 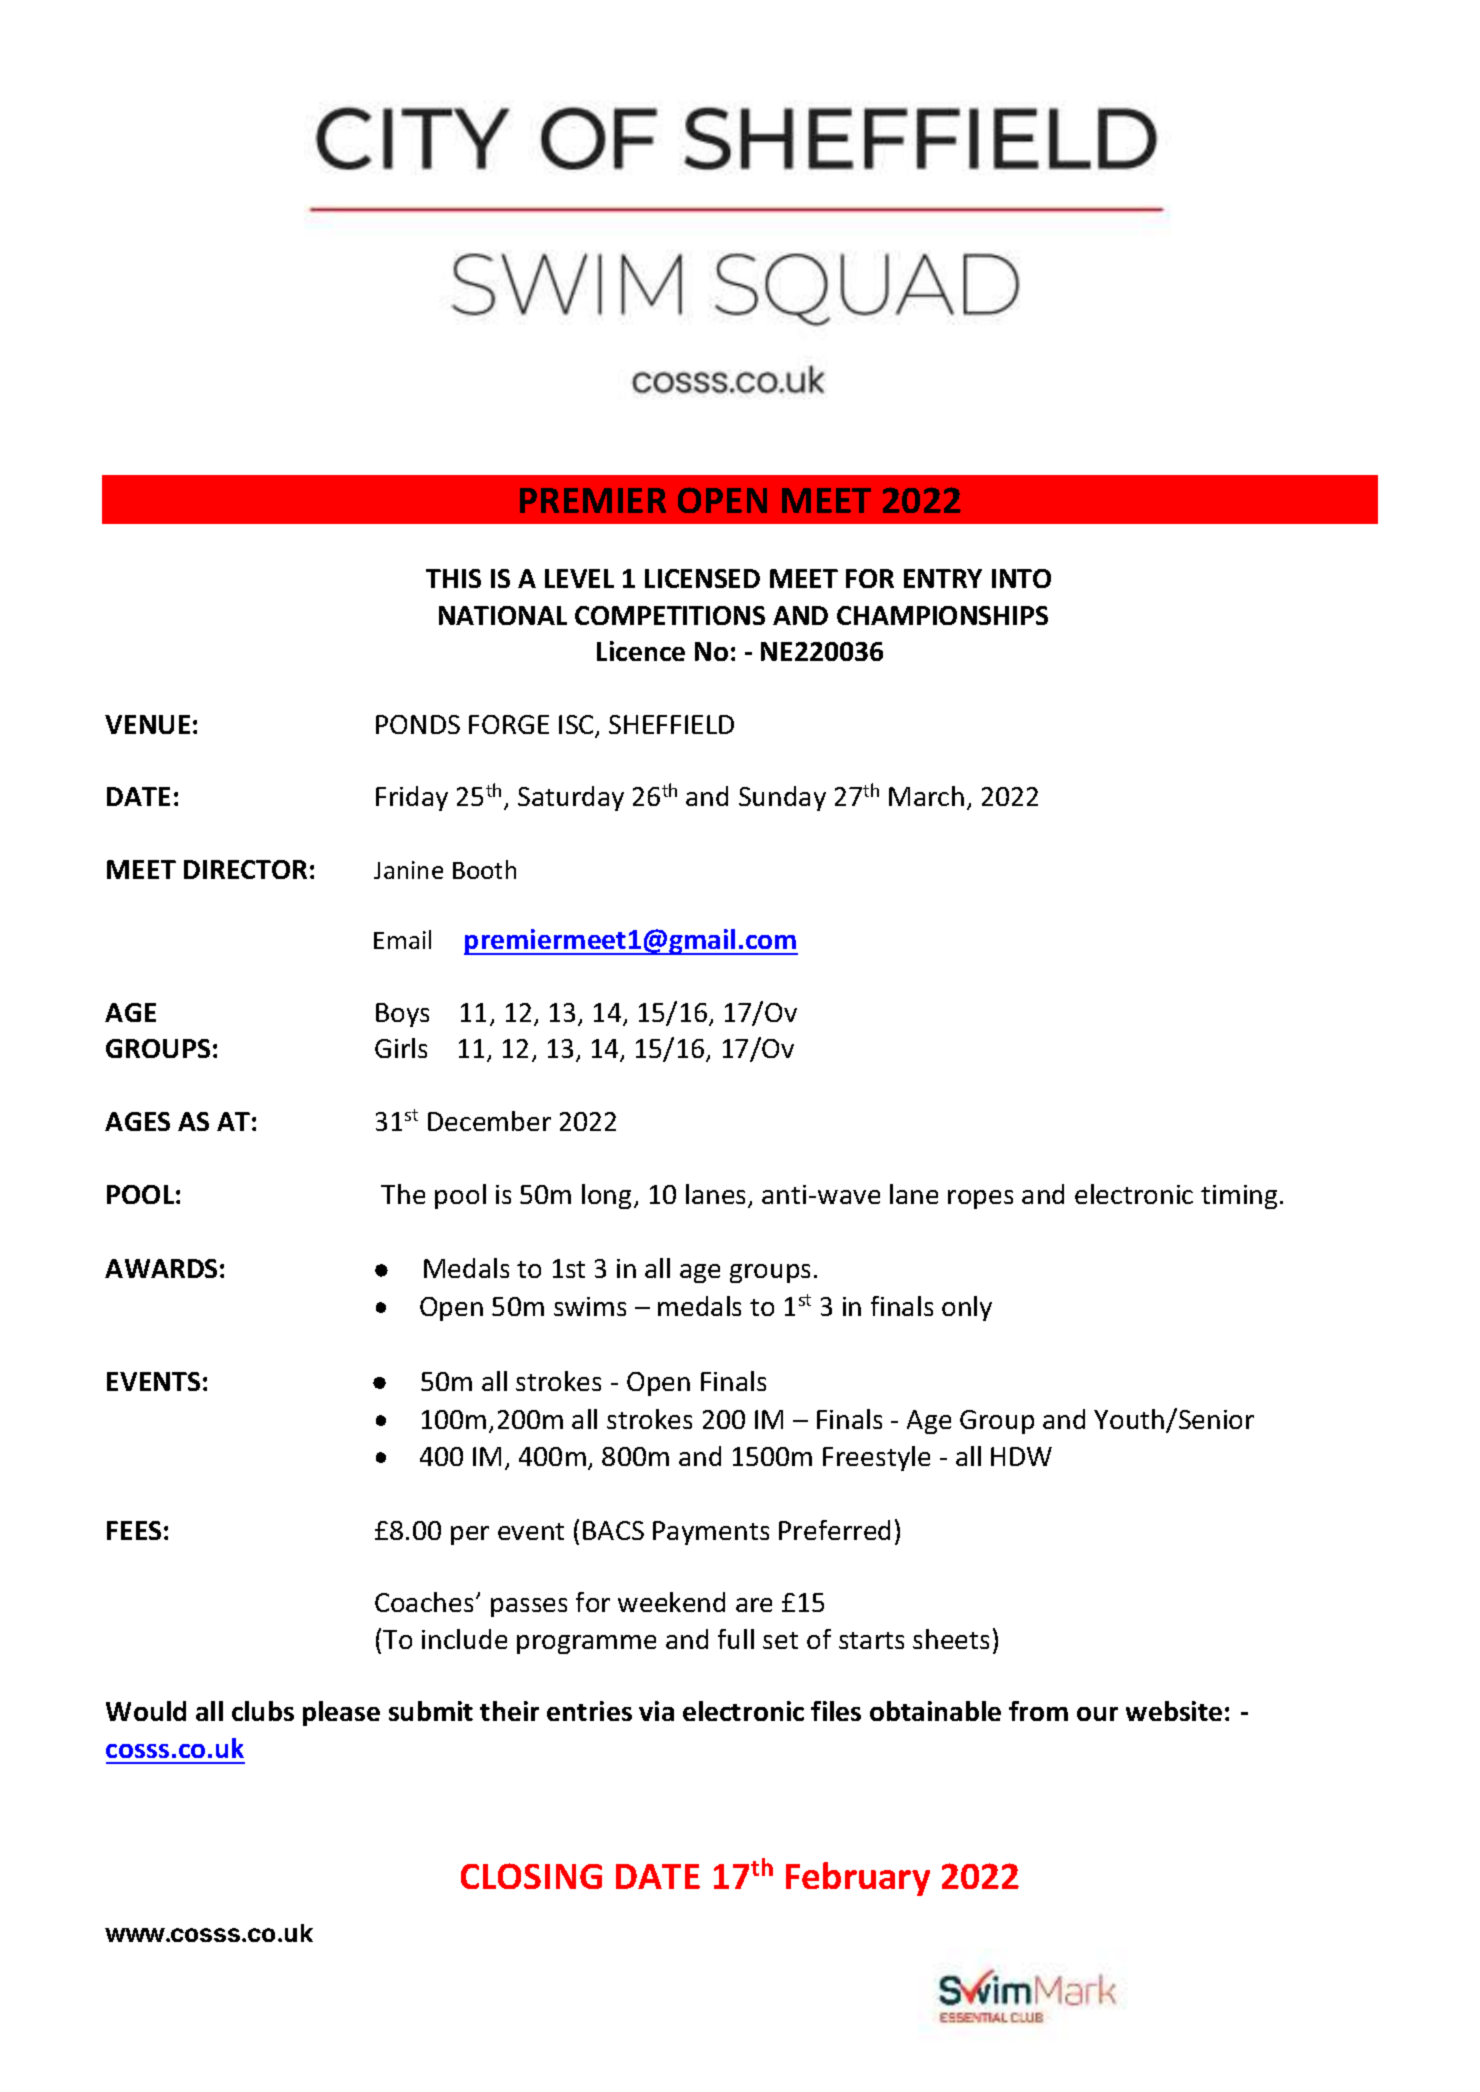 I want to click on ropes, so click(x=980, y=1199).
